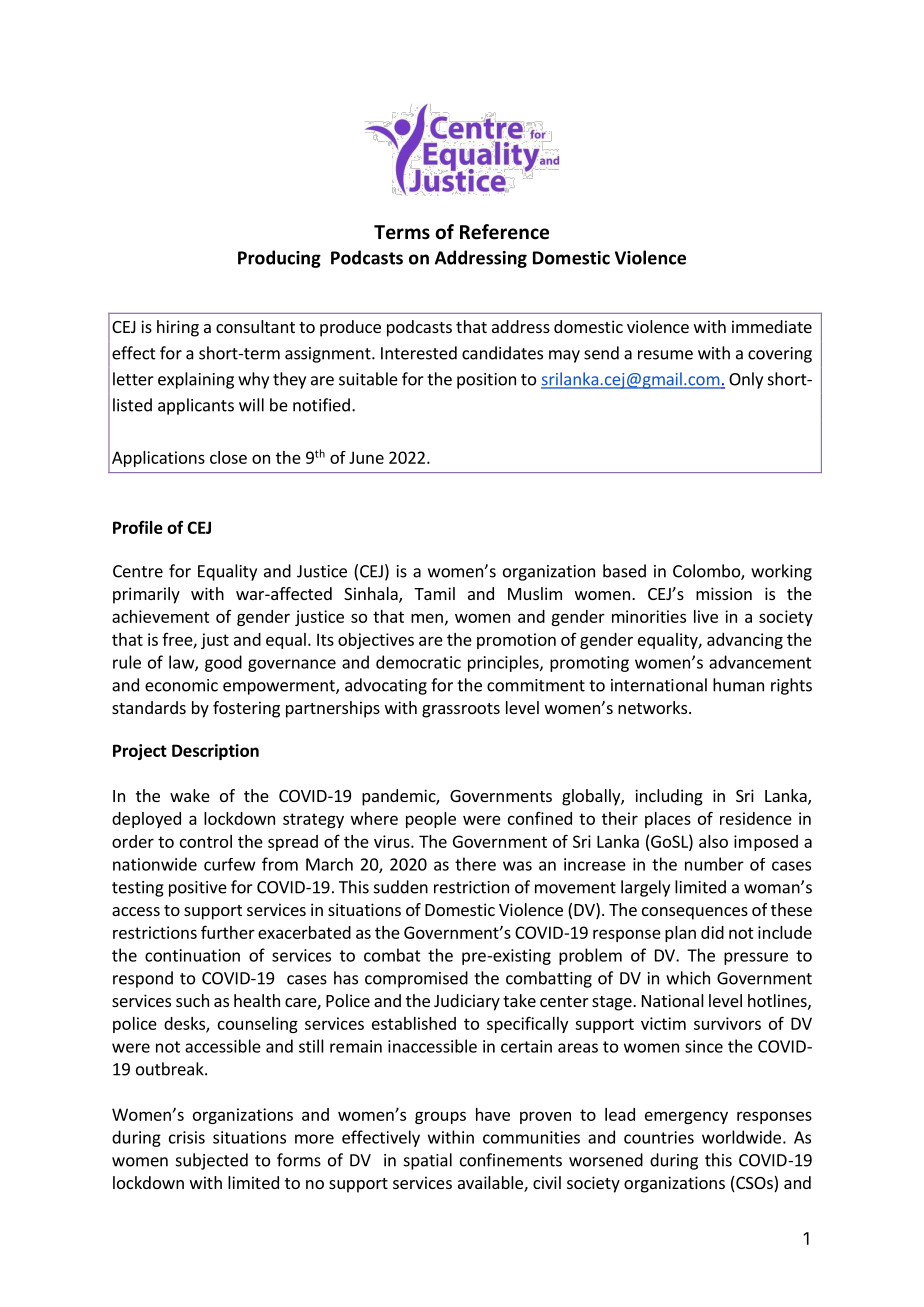  I want to click on further, so click(228, 932).
